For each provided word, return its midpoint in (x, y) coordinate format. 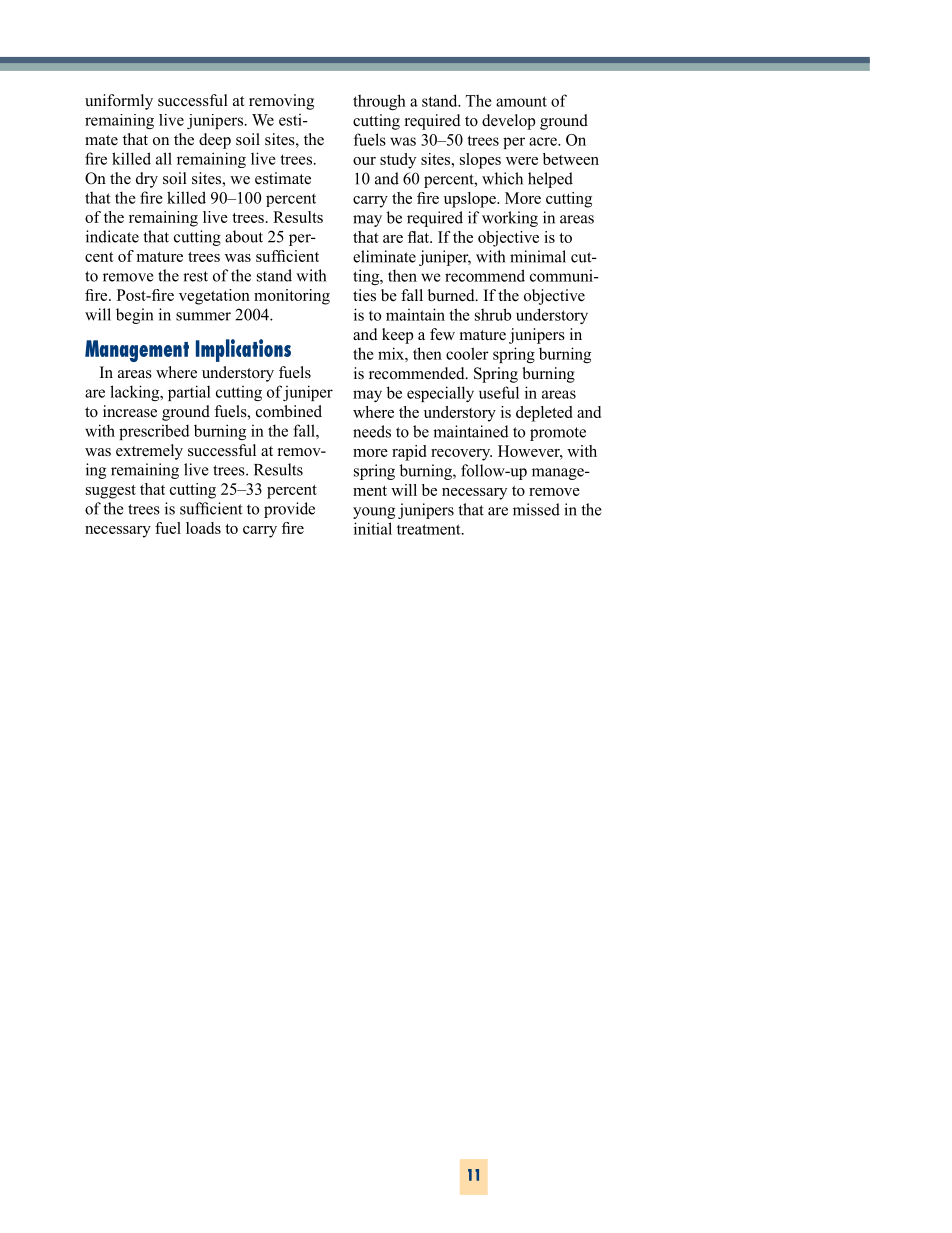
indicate (112, 236)
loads (203, 528)
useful (499, 392)
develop (508, 122)
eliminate (384, 256)
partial (189, 393)
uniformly (119, 102)
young (374, 513)
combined (289, 411)
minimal (538, 256)
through (379, 102)
